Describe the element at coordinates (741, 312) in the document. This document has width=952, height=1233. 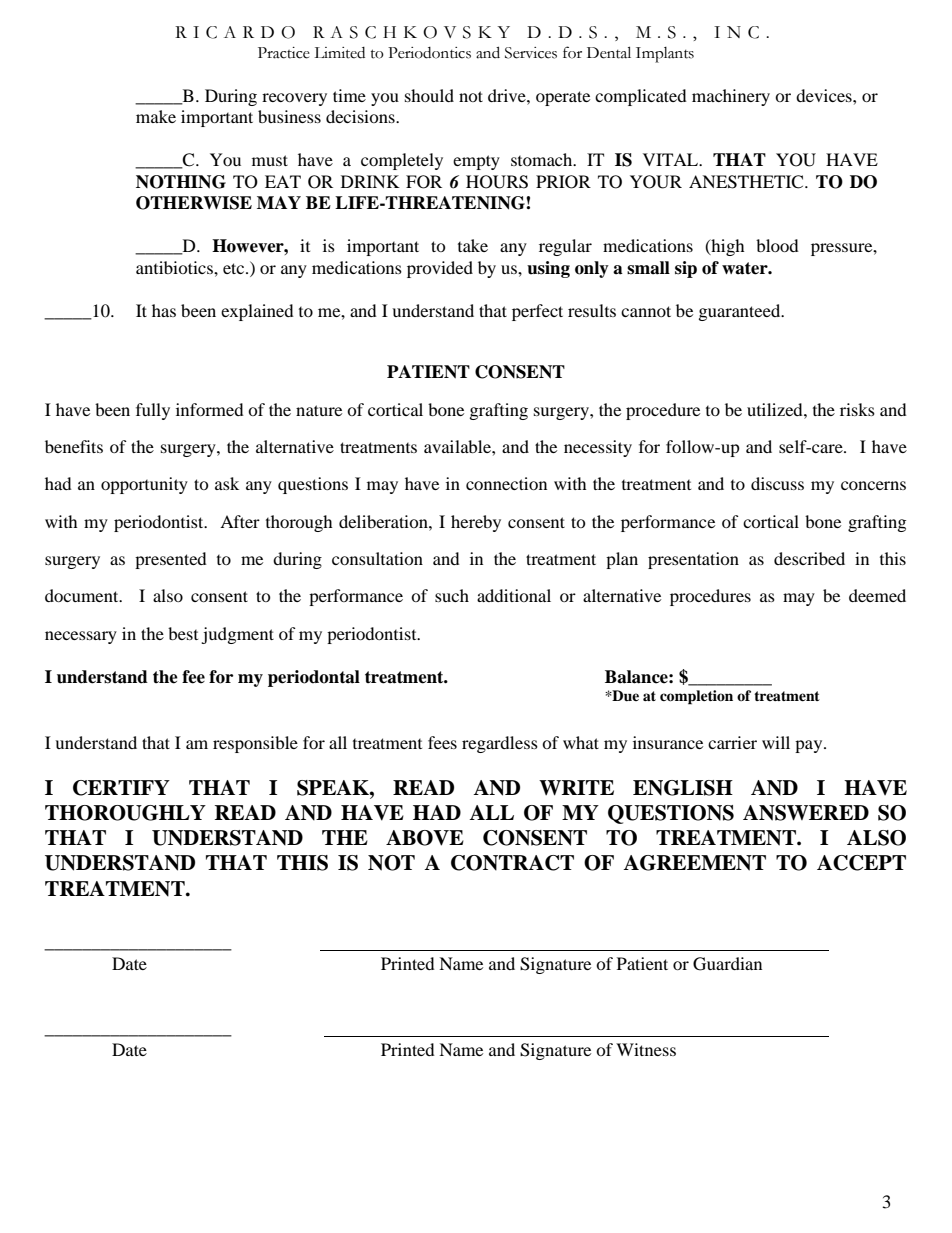
I see `guaranteed` at that location.
